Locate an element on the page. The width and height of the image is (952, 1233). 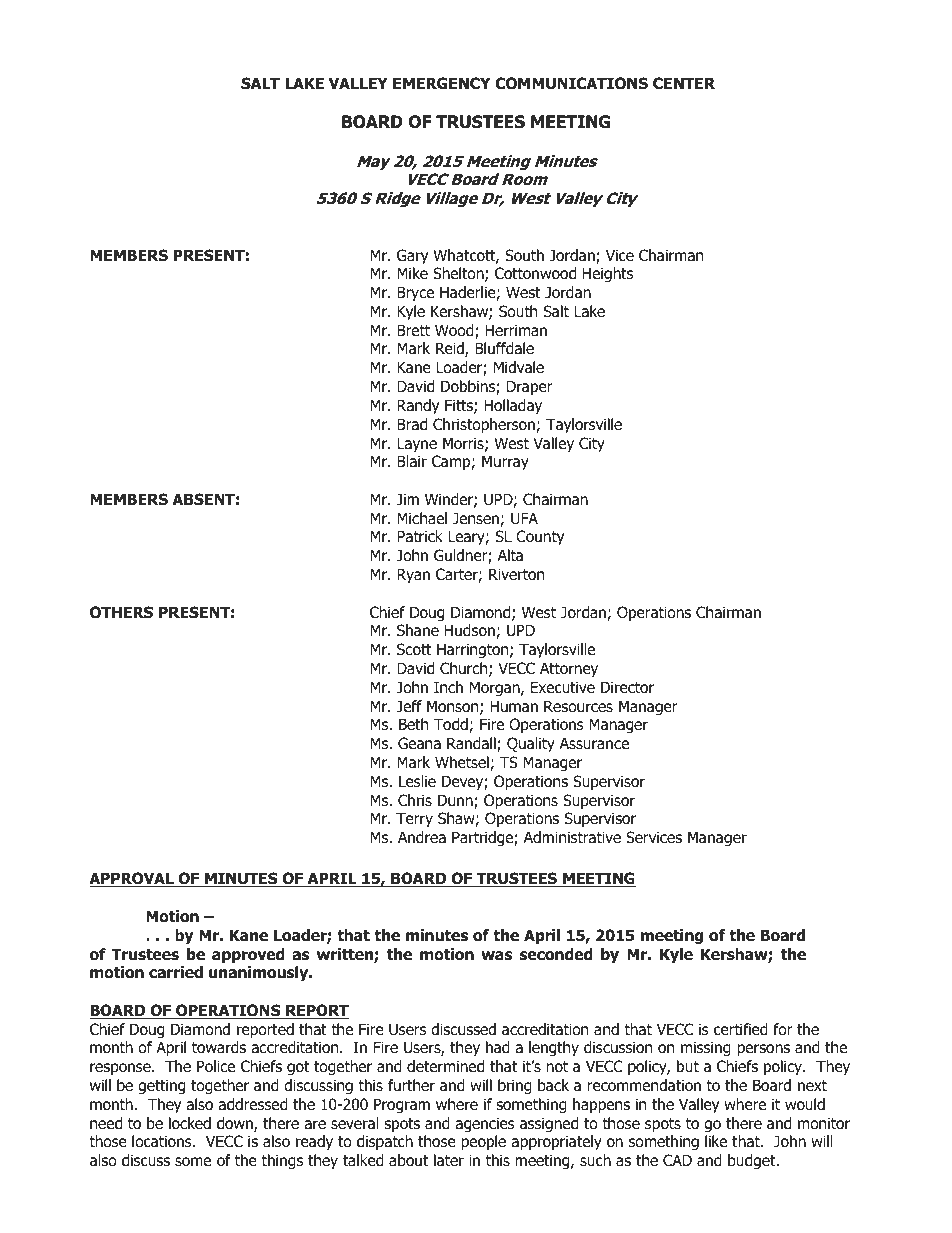
locked is located at coordinates (190, 1123).
